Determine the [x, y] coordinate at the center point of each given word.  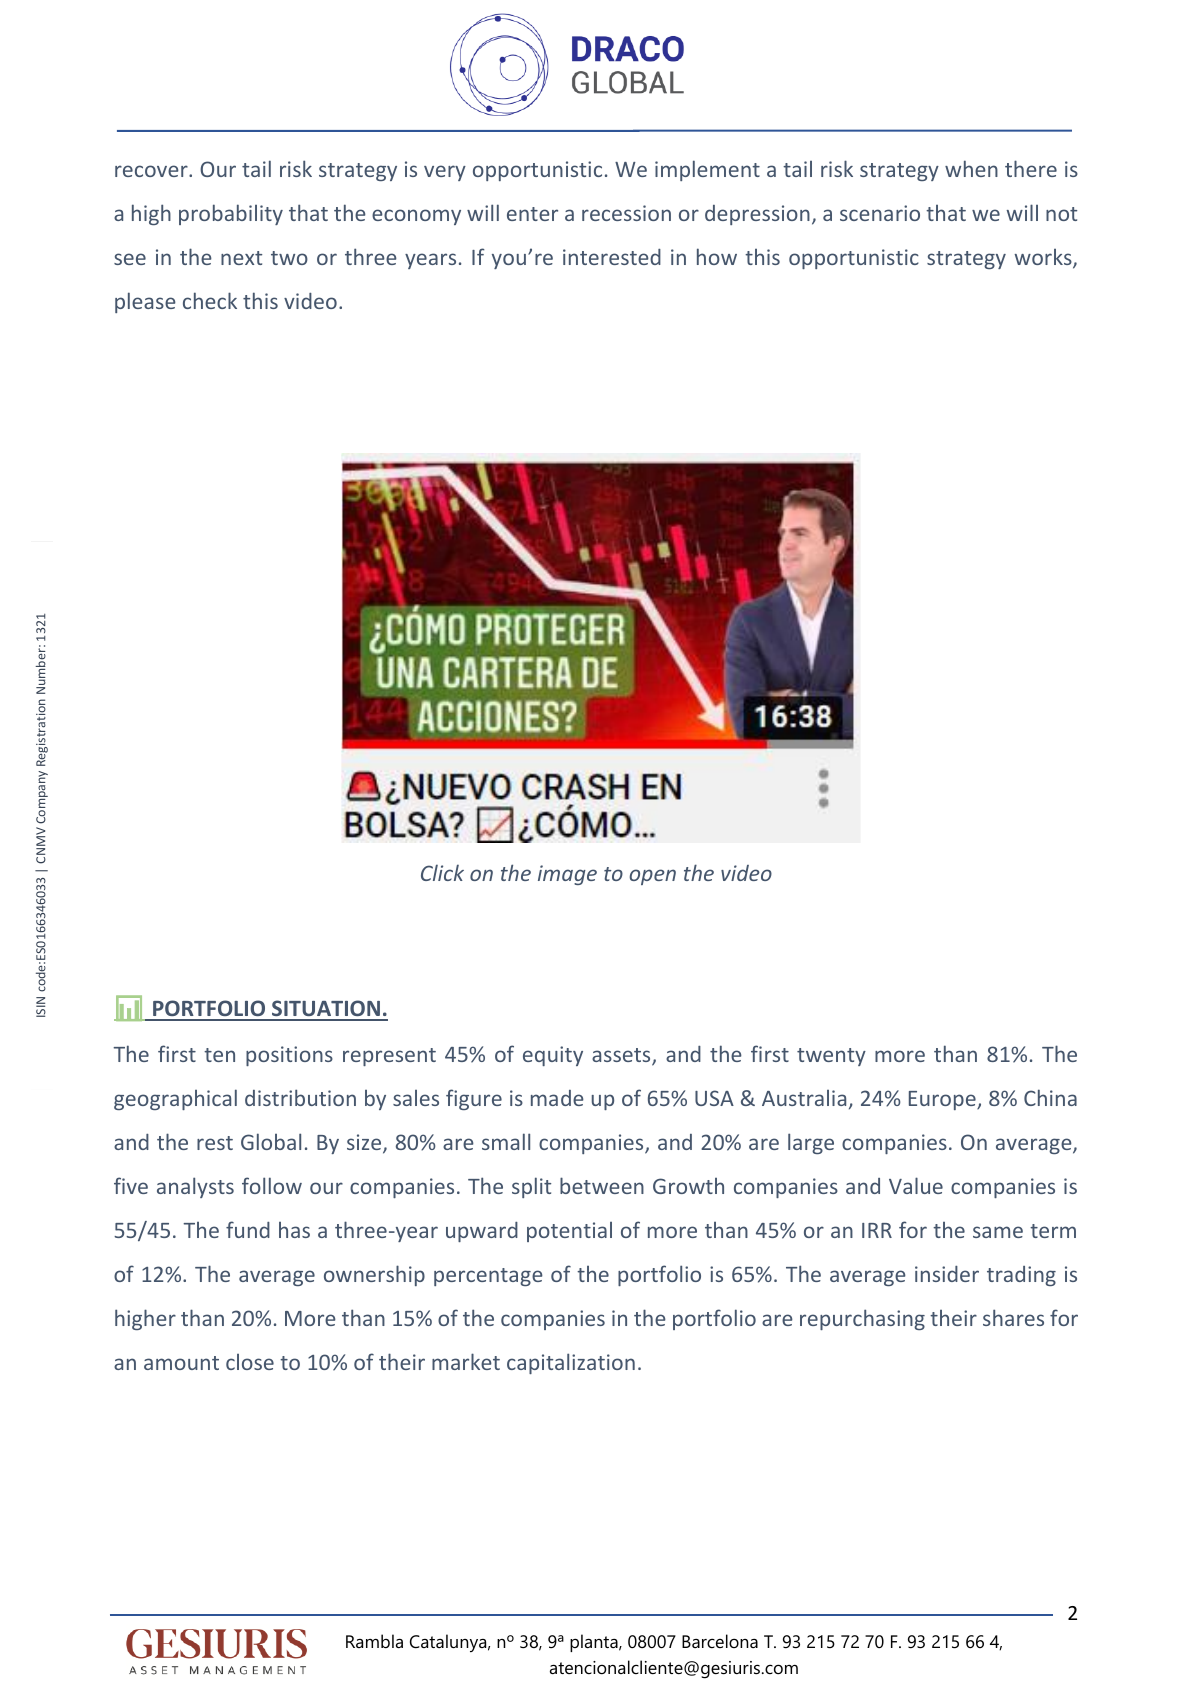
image [567, 875]
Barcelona [720, 1641]
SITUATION [326, 1010]
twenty [831, 1057]
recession [626, 213]
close [250, 1362]
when [971, 168]
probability [231, 214]
